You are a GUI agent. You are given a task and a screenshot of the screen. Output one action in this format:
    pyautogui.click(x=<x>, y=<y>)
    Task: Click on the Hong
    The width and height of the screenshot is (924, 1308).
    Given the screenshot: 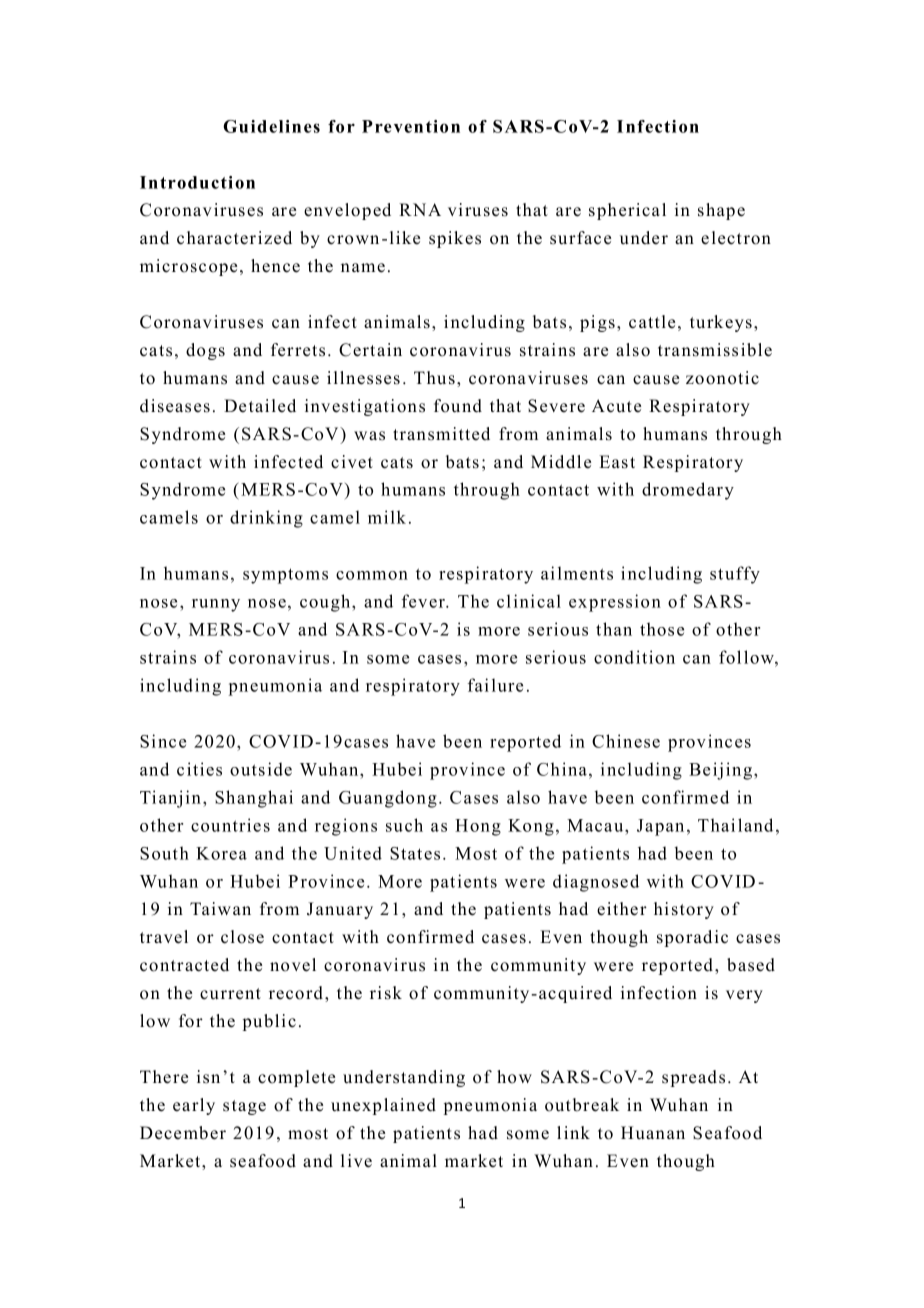 What is the action you would take?
    pyautogui.click(x=478, y=827)
